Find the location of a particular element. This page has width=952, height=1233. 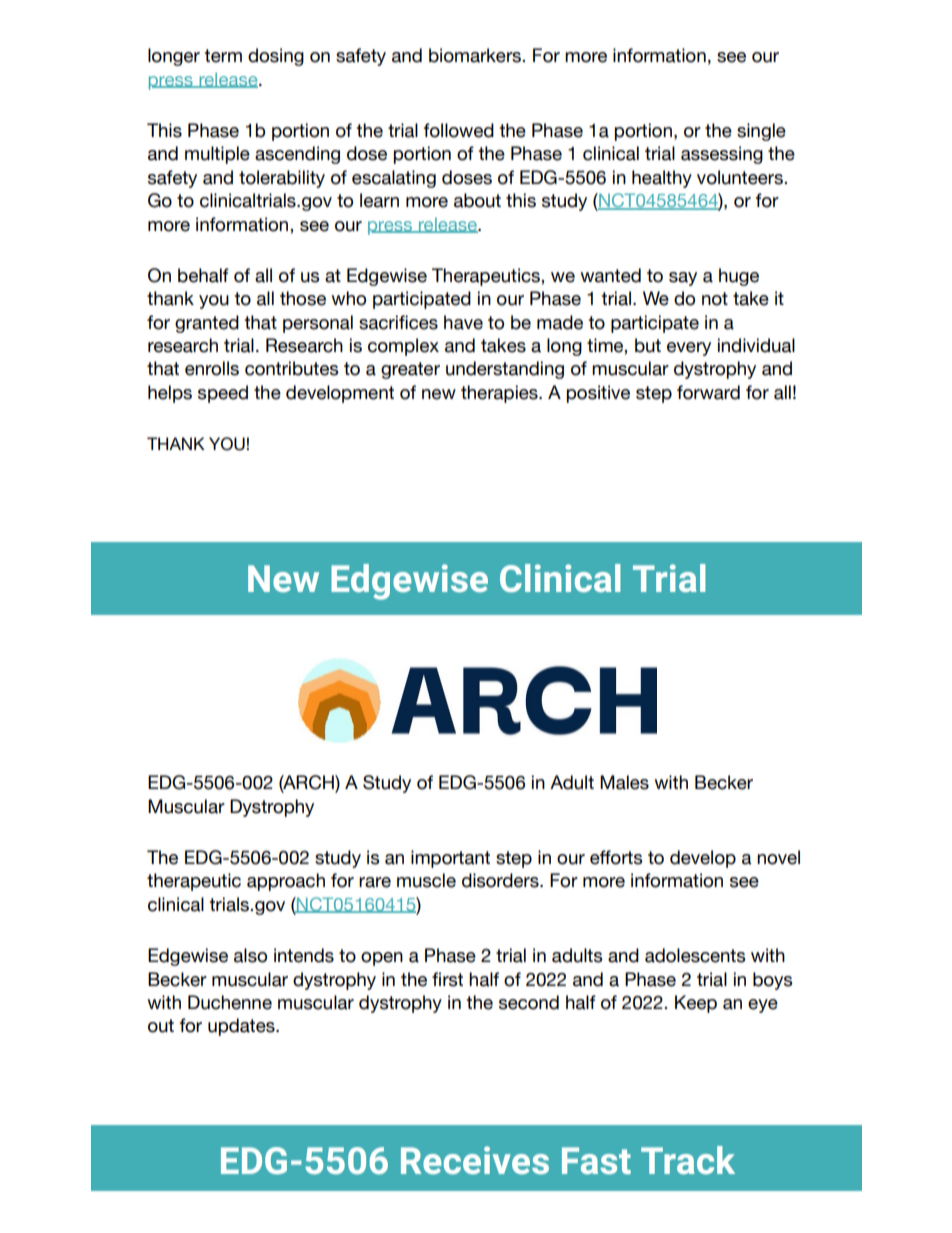

therapies is located at coordinates (500, 394).
